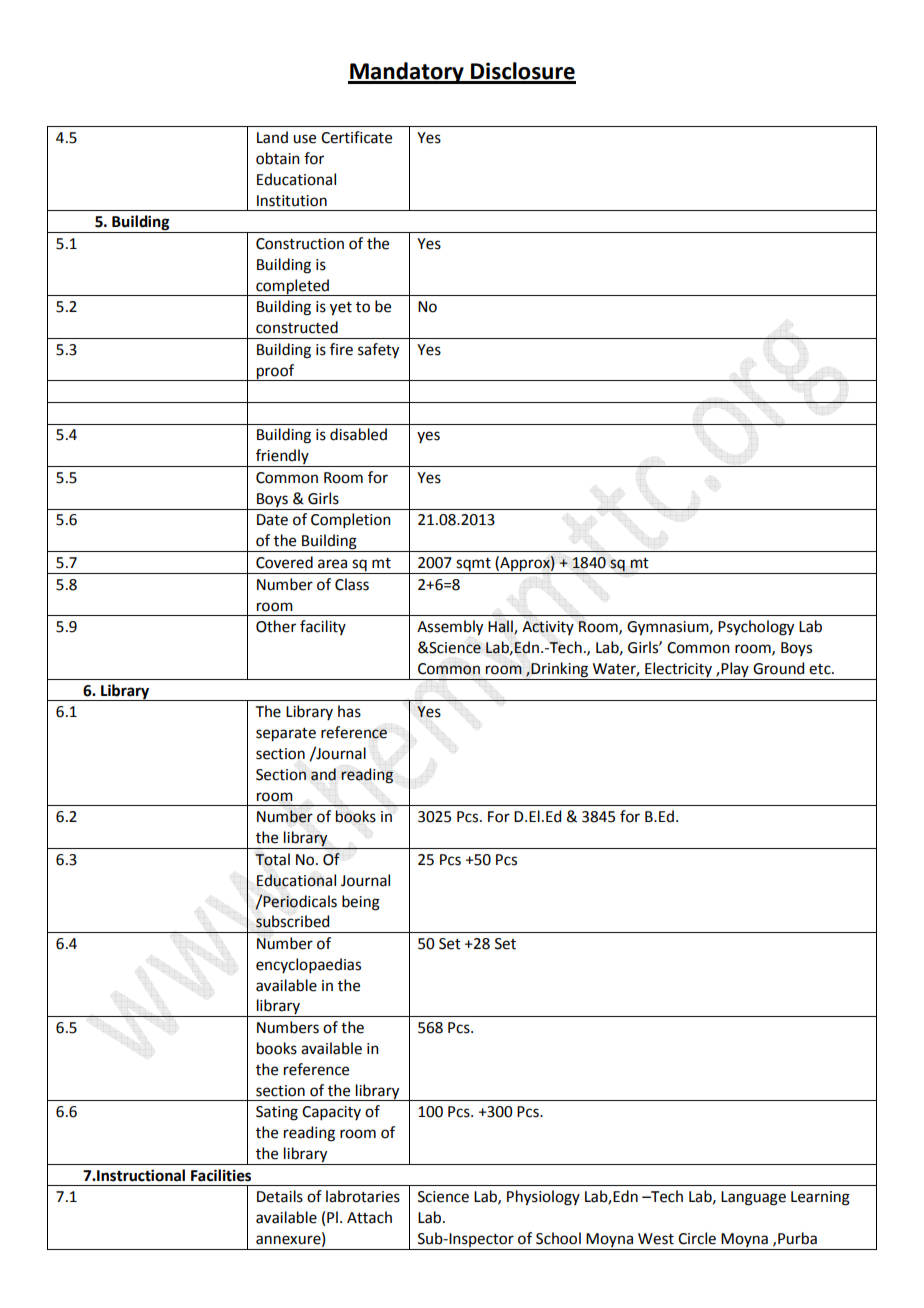 Image resolution: width=924 pixels, height=1308 pixels. I want to click on Psychology, so click(756, 628).
